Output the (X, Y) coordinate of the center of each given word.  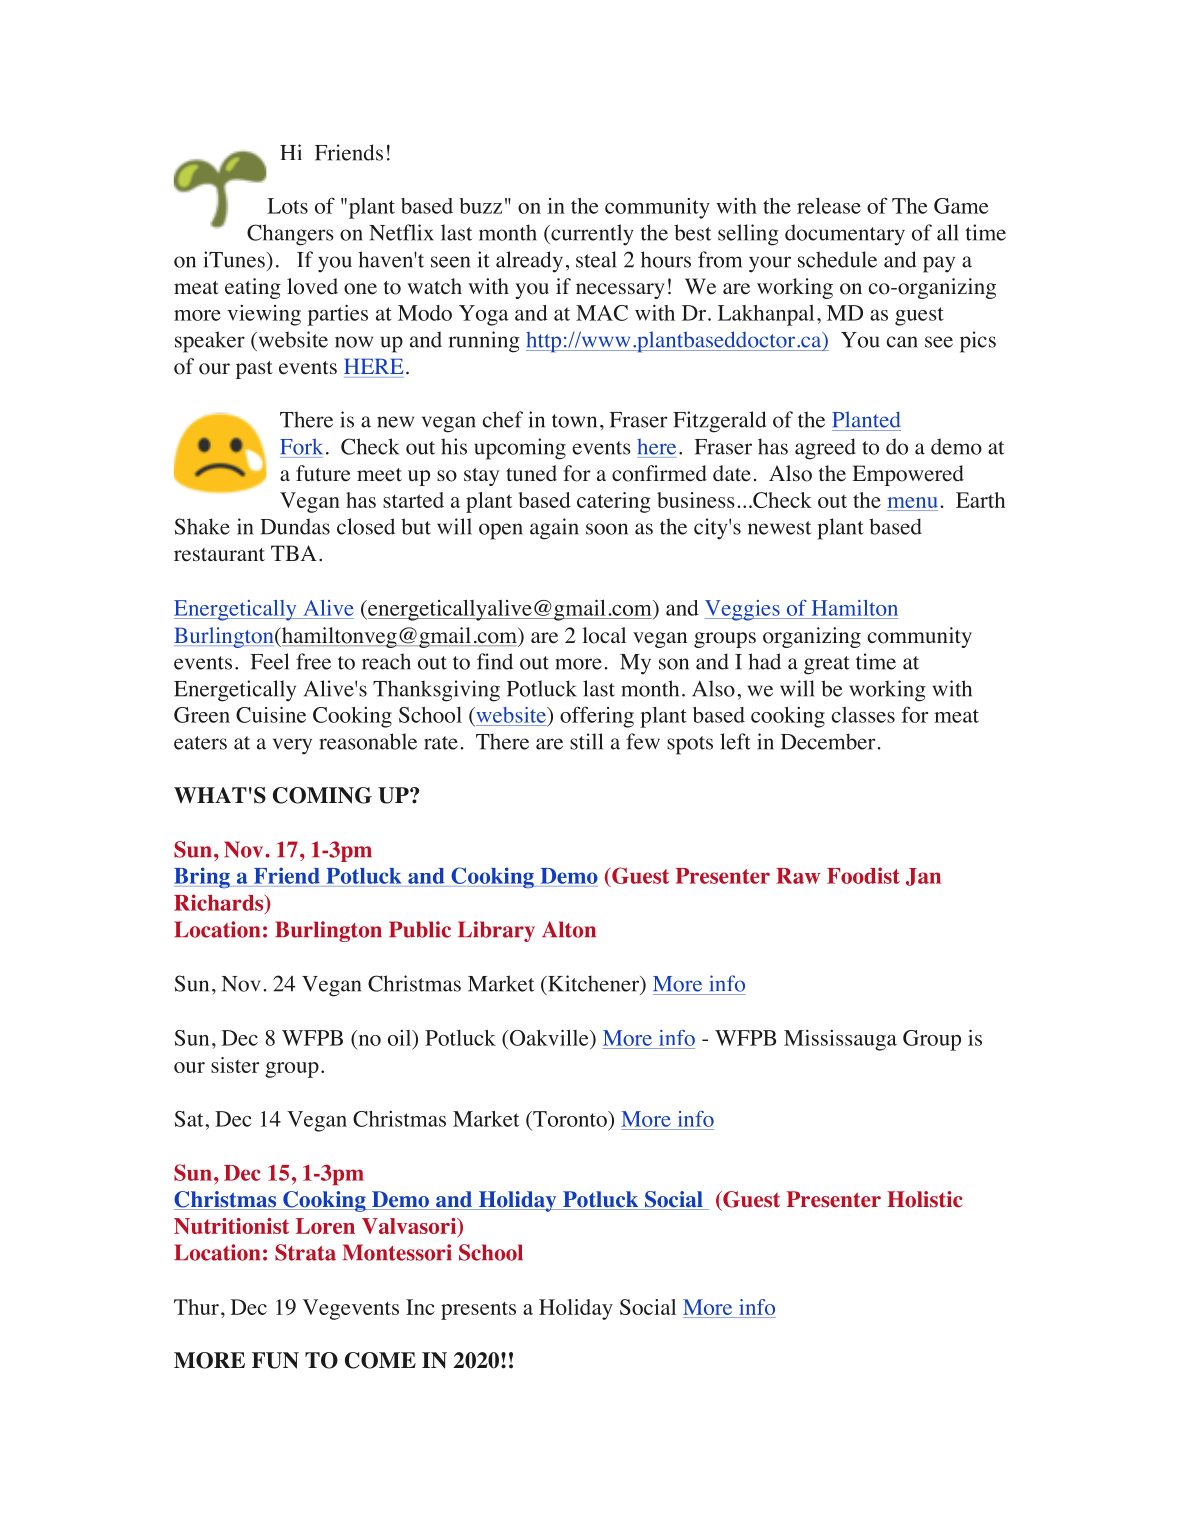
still (586, 741)
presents (478, 1311)
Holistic (924, 1199)
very (292, 746)
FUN (275, 1360)
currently (591, 235)
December (828, 741)
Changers (290, 235)
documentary (845, 235)
